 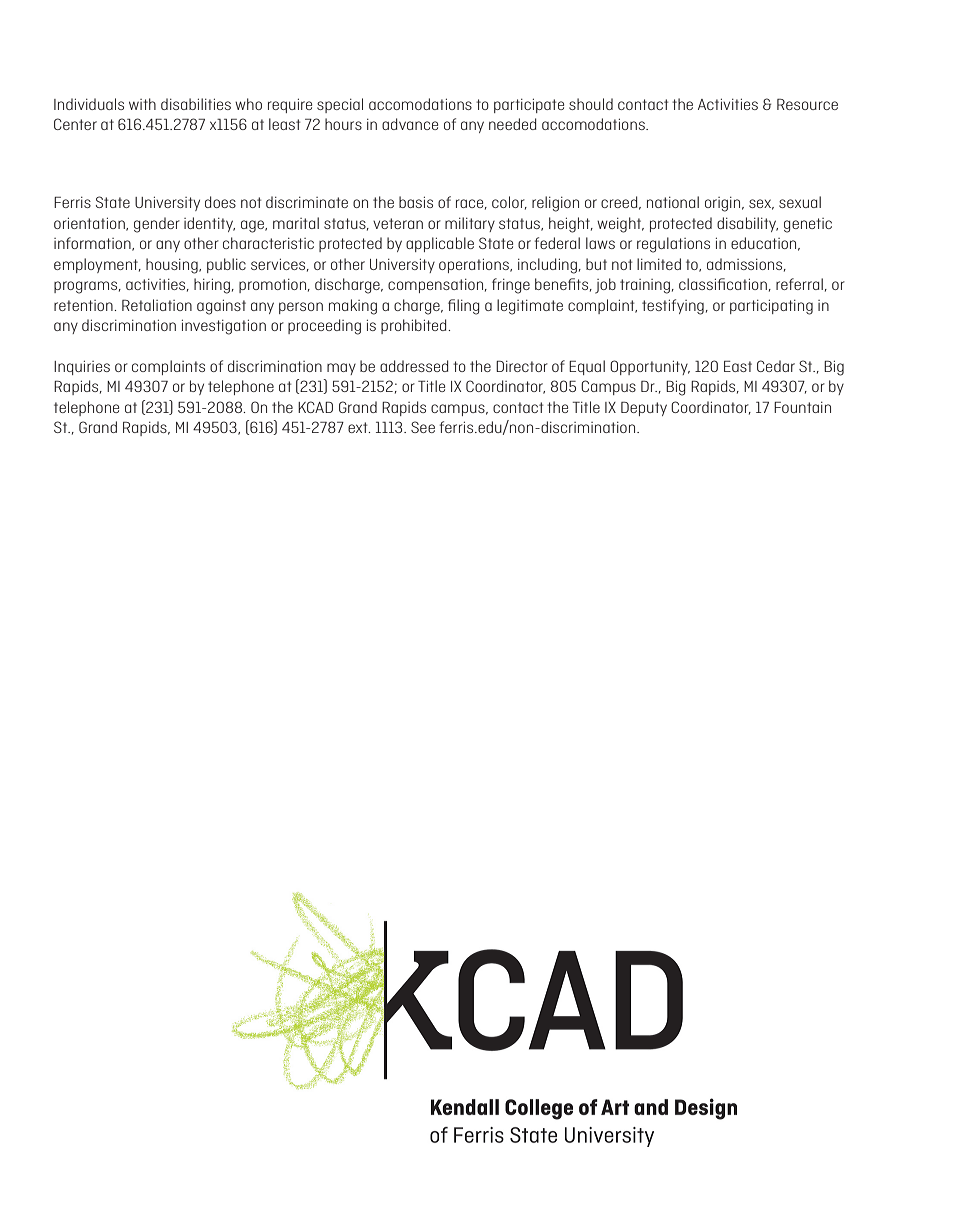 What do you see at coordinates (423, 427) in the document?
I see `See` at bounding box center [423, 427].
